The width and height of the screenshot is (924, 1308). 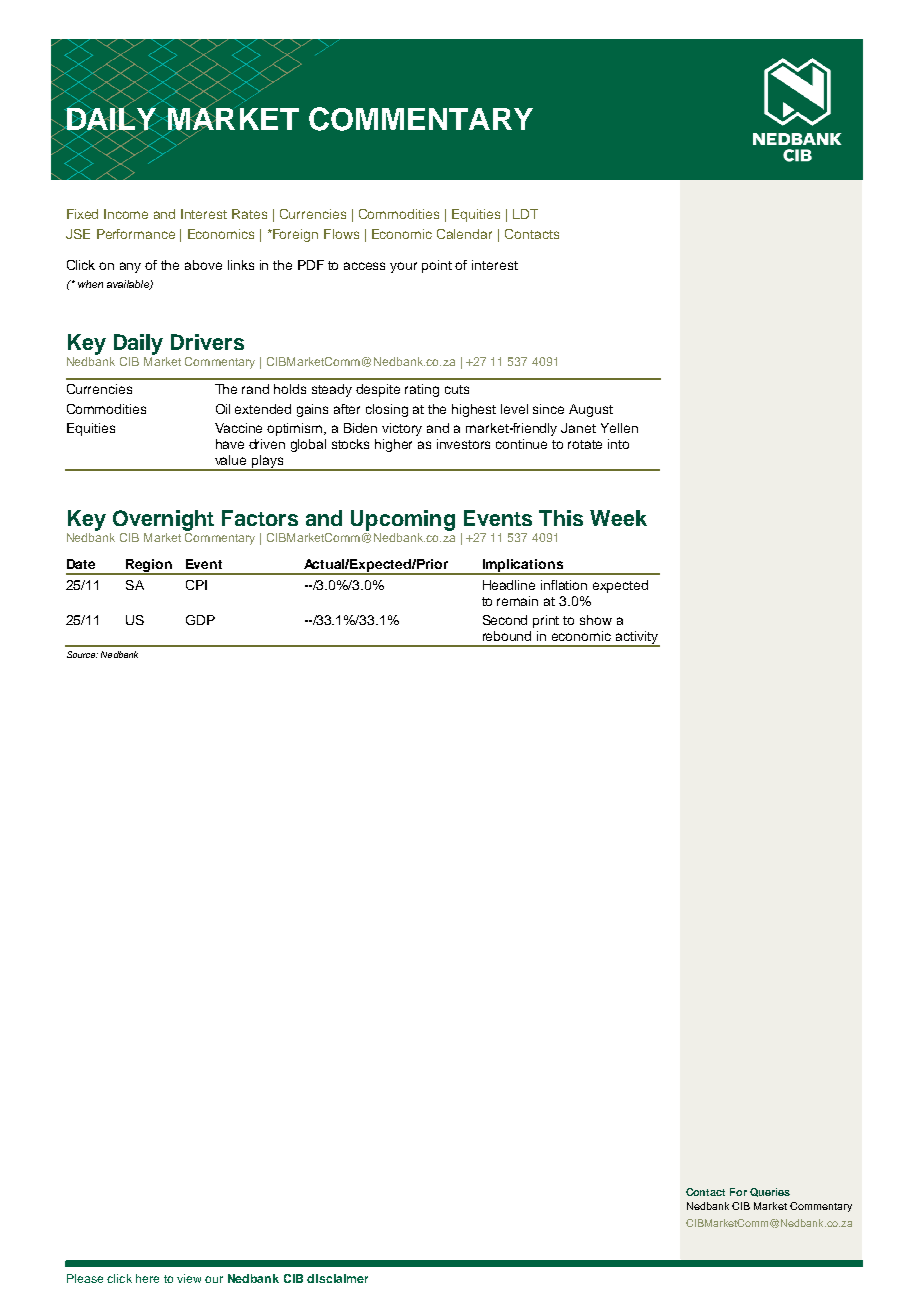 What do you see at coordinates (393, 445) in the screenshot?
I see `higher` at bounding box center [393, 445].
